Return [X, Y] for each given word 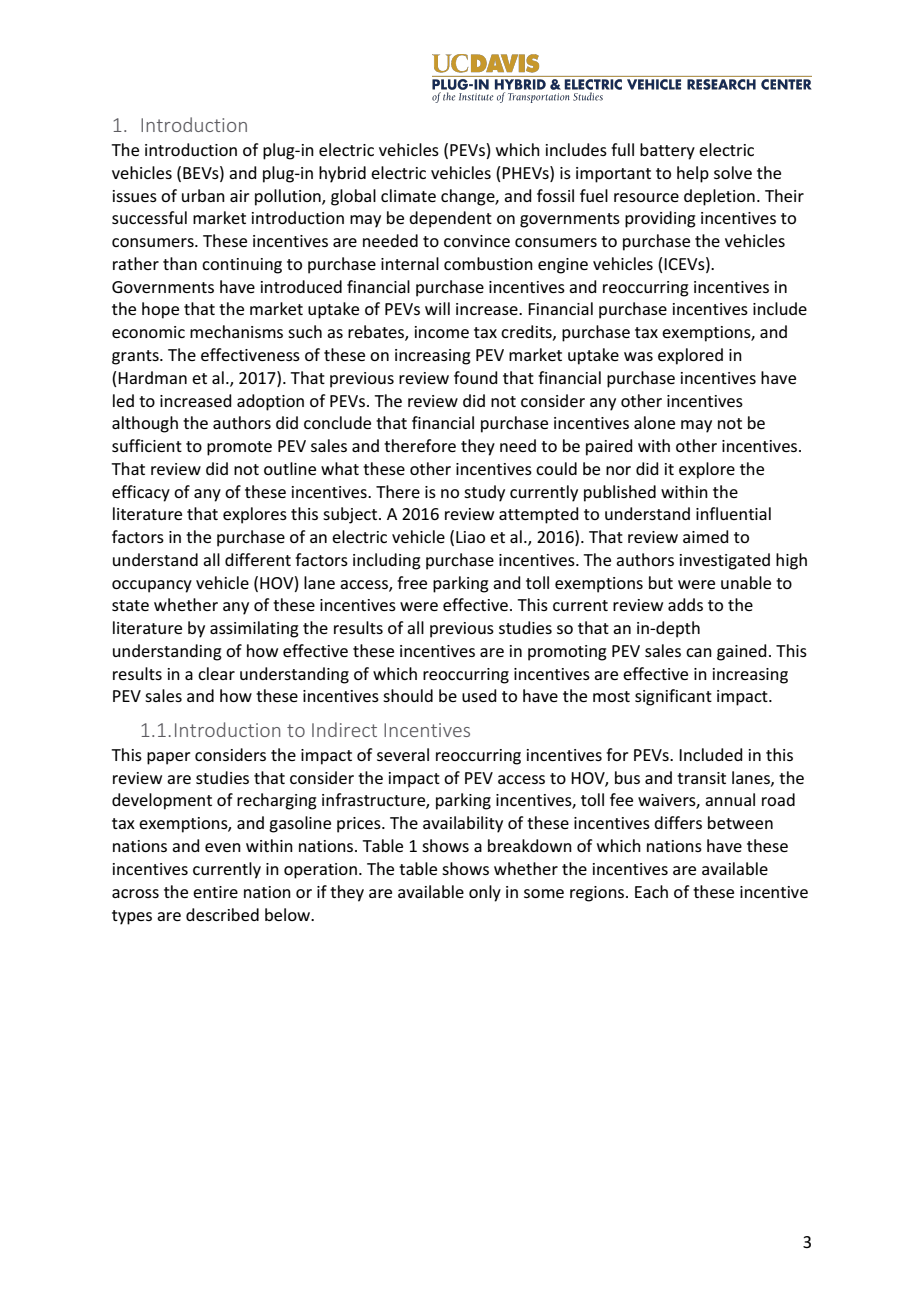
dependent [450, 219]
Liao [470, 537]
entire [215, 892]
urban [203, 195]
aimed [706, 536]
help [693, 174]
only [485, 893]
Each [651, 891]
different [258, 559]
